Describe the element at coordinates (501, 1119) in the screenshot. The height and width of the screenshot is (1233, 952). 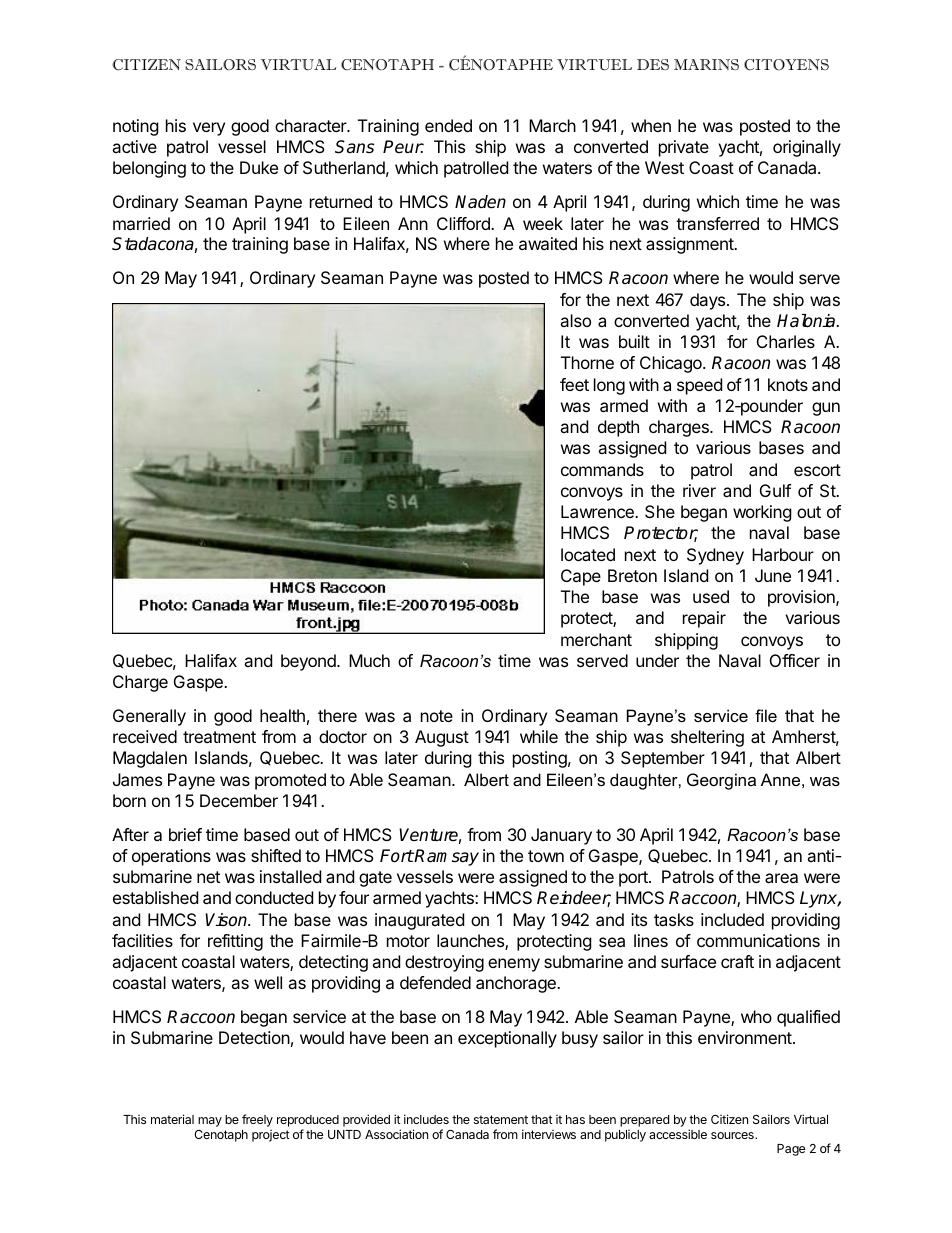
I see `statement` at that location.
